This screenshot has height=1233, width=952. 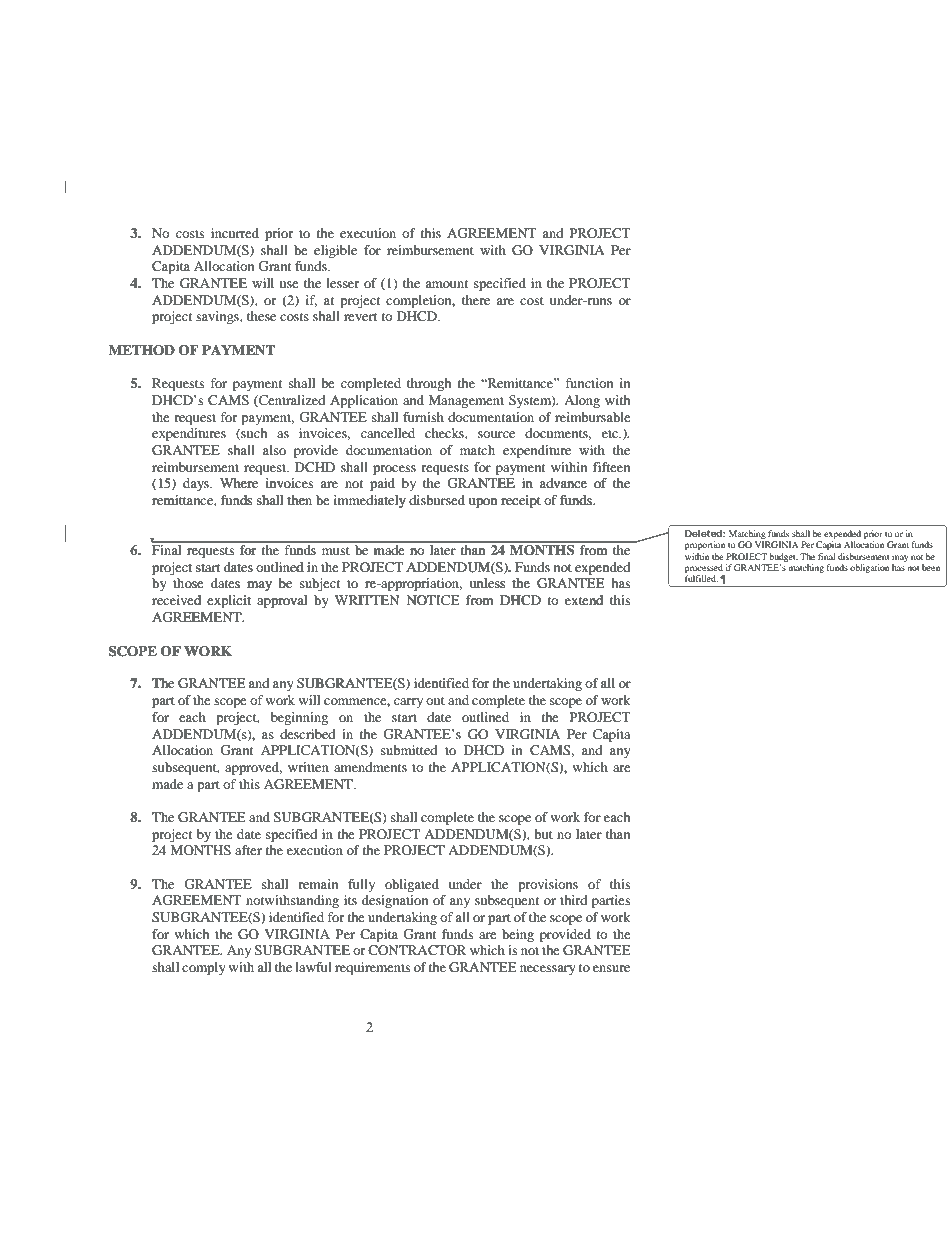 I want to click on carry, so click(x=408, y=703).
